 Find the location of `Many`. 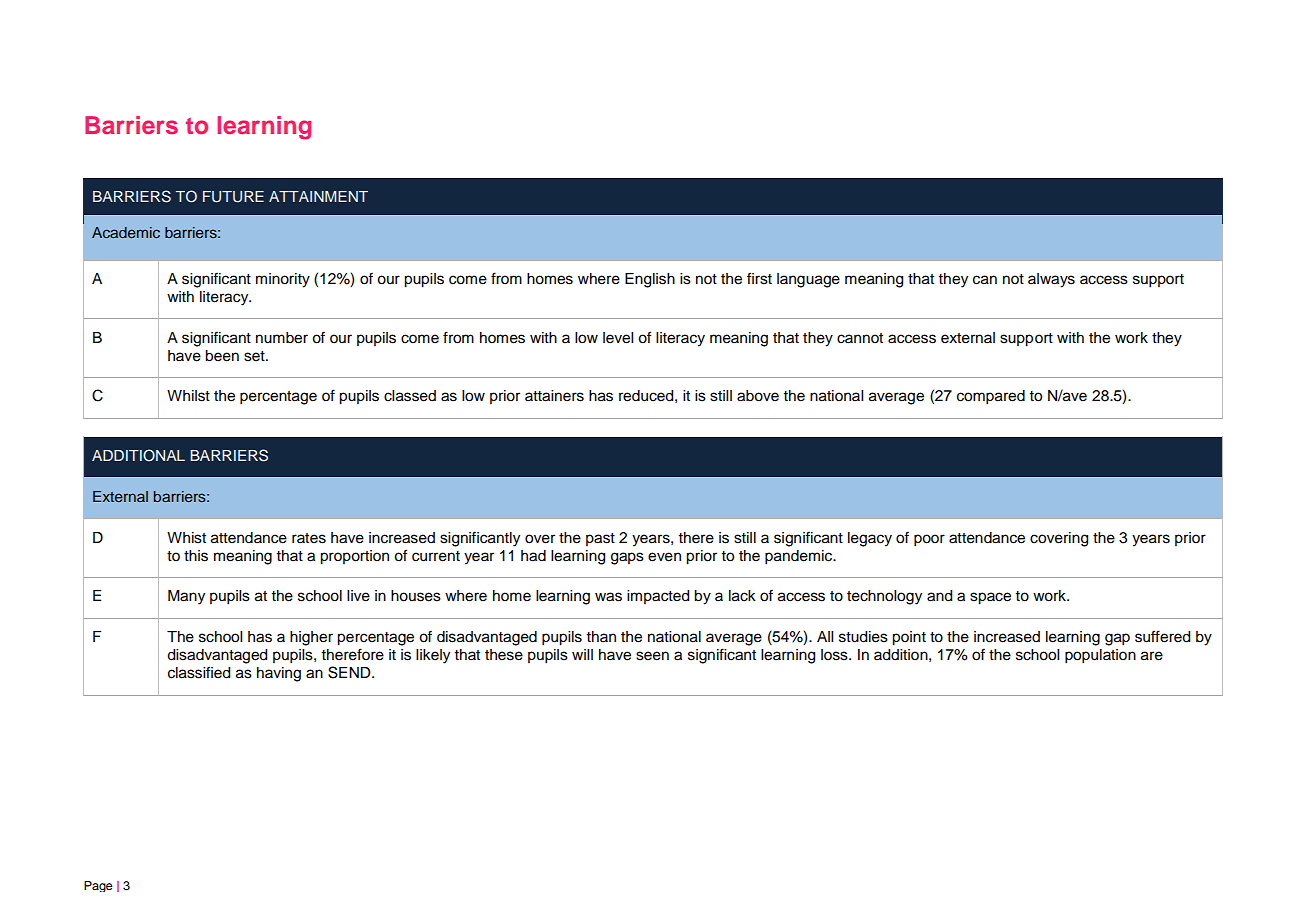

Many is located at coordinates (186, 597).
